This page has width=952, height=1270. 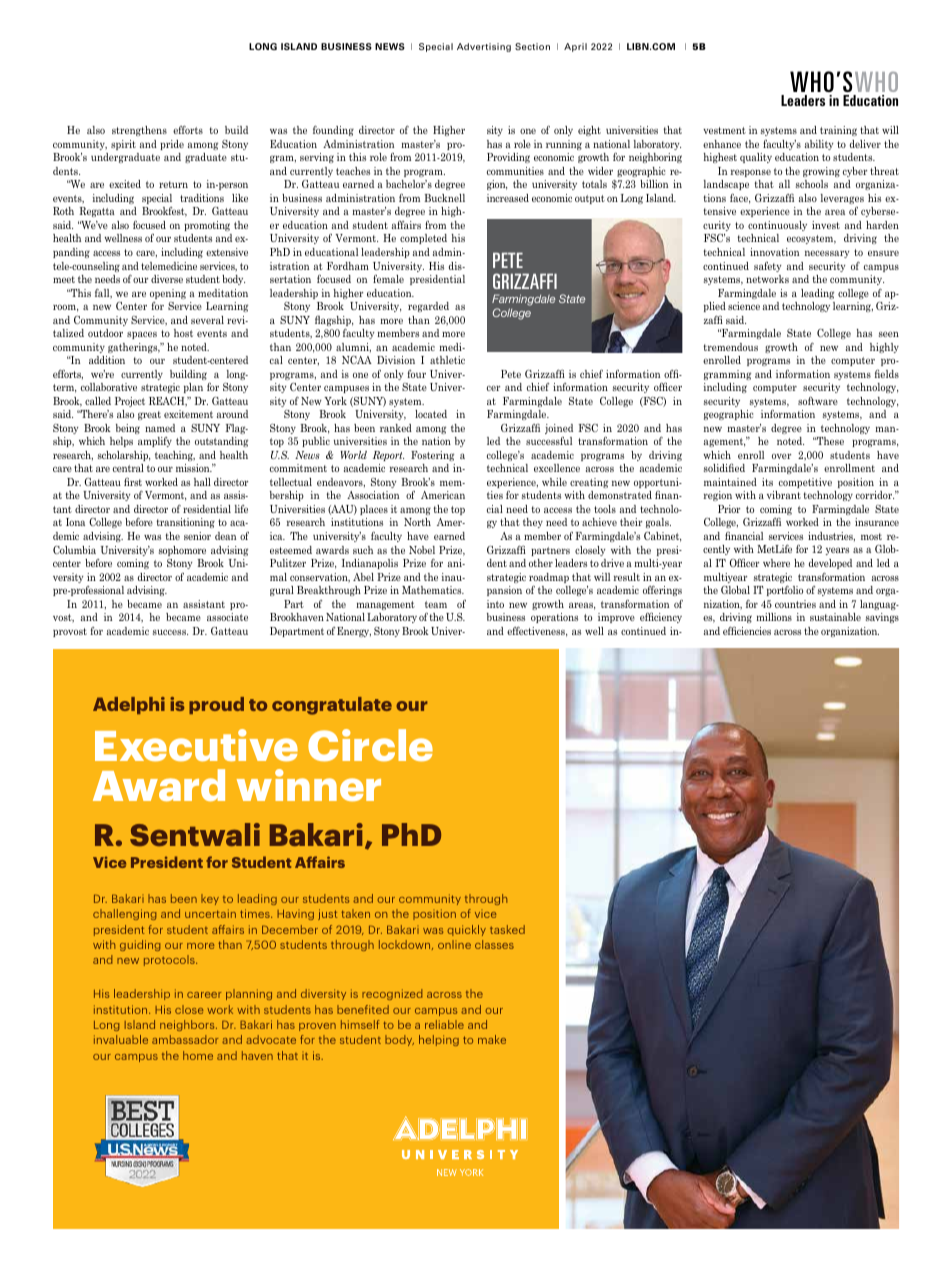 What do you see at coordinates (776, 563) in the page?
I see `where` at bounding box center [776, 563].
